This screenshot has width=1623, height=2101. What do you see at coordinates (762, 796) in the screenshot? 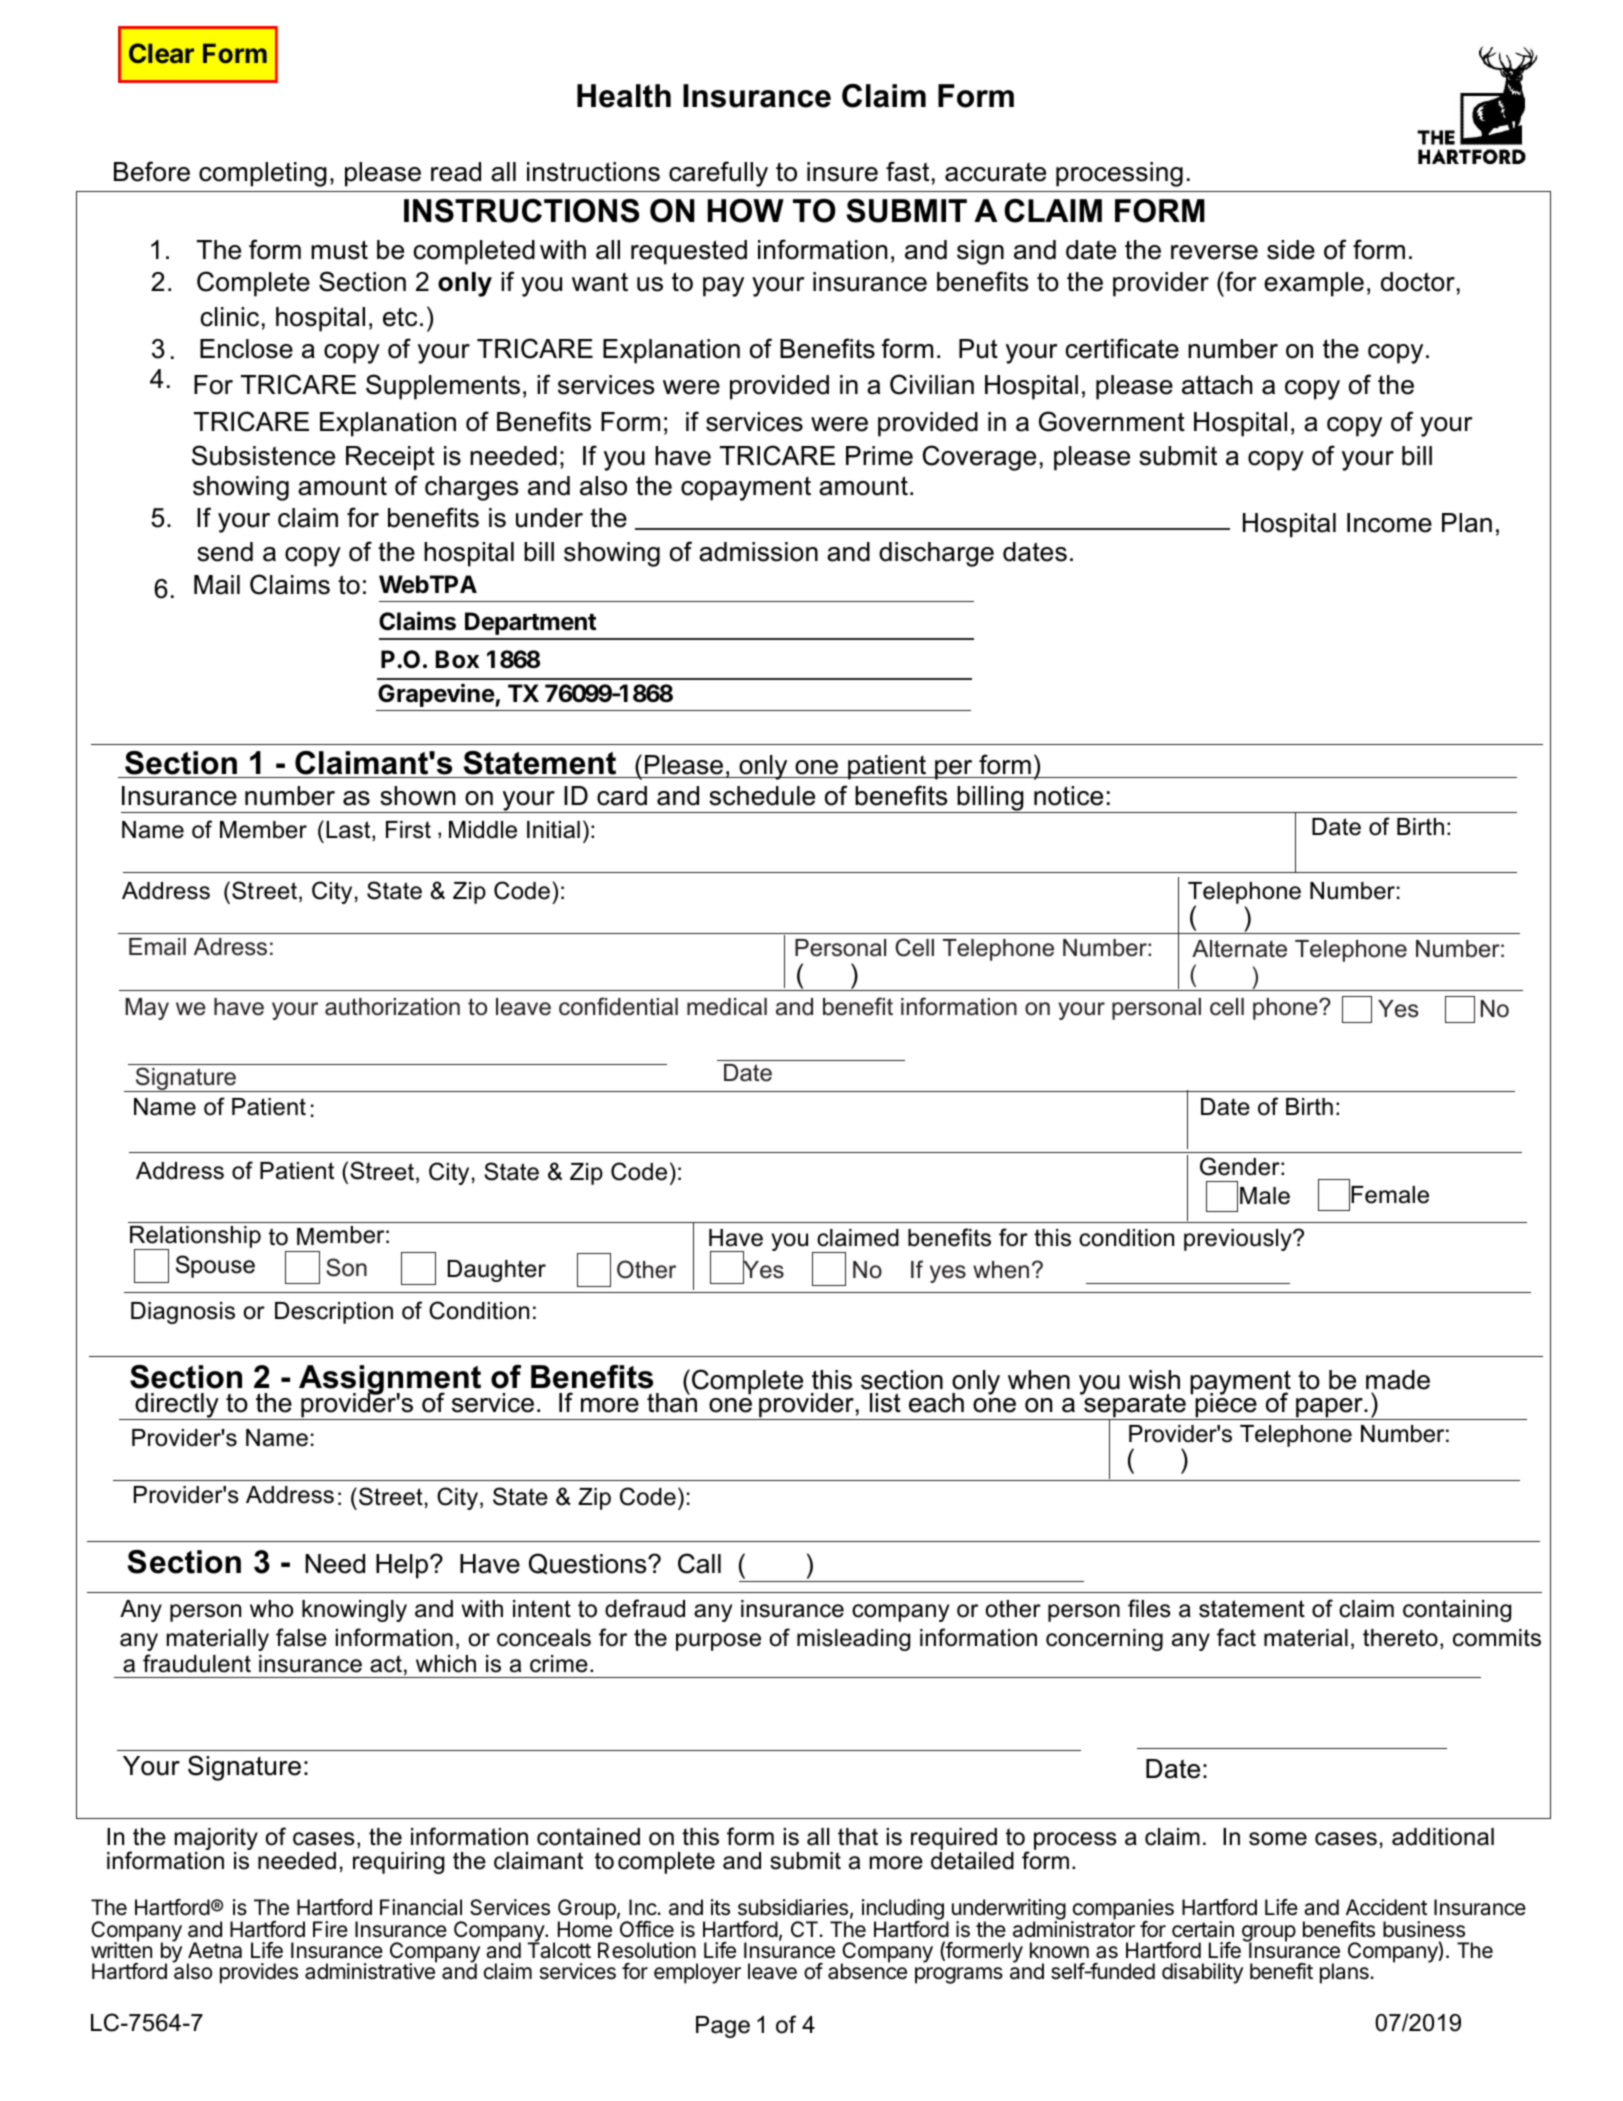
I see `schedule` at bounding box center [762, 796].
